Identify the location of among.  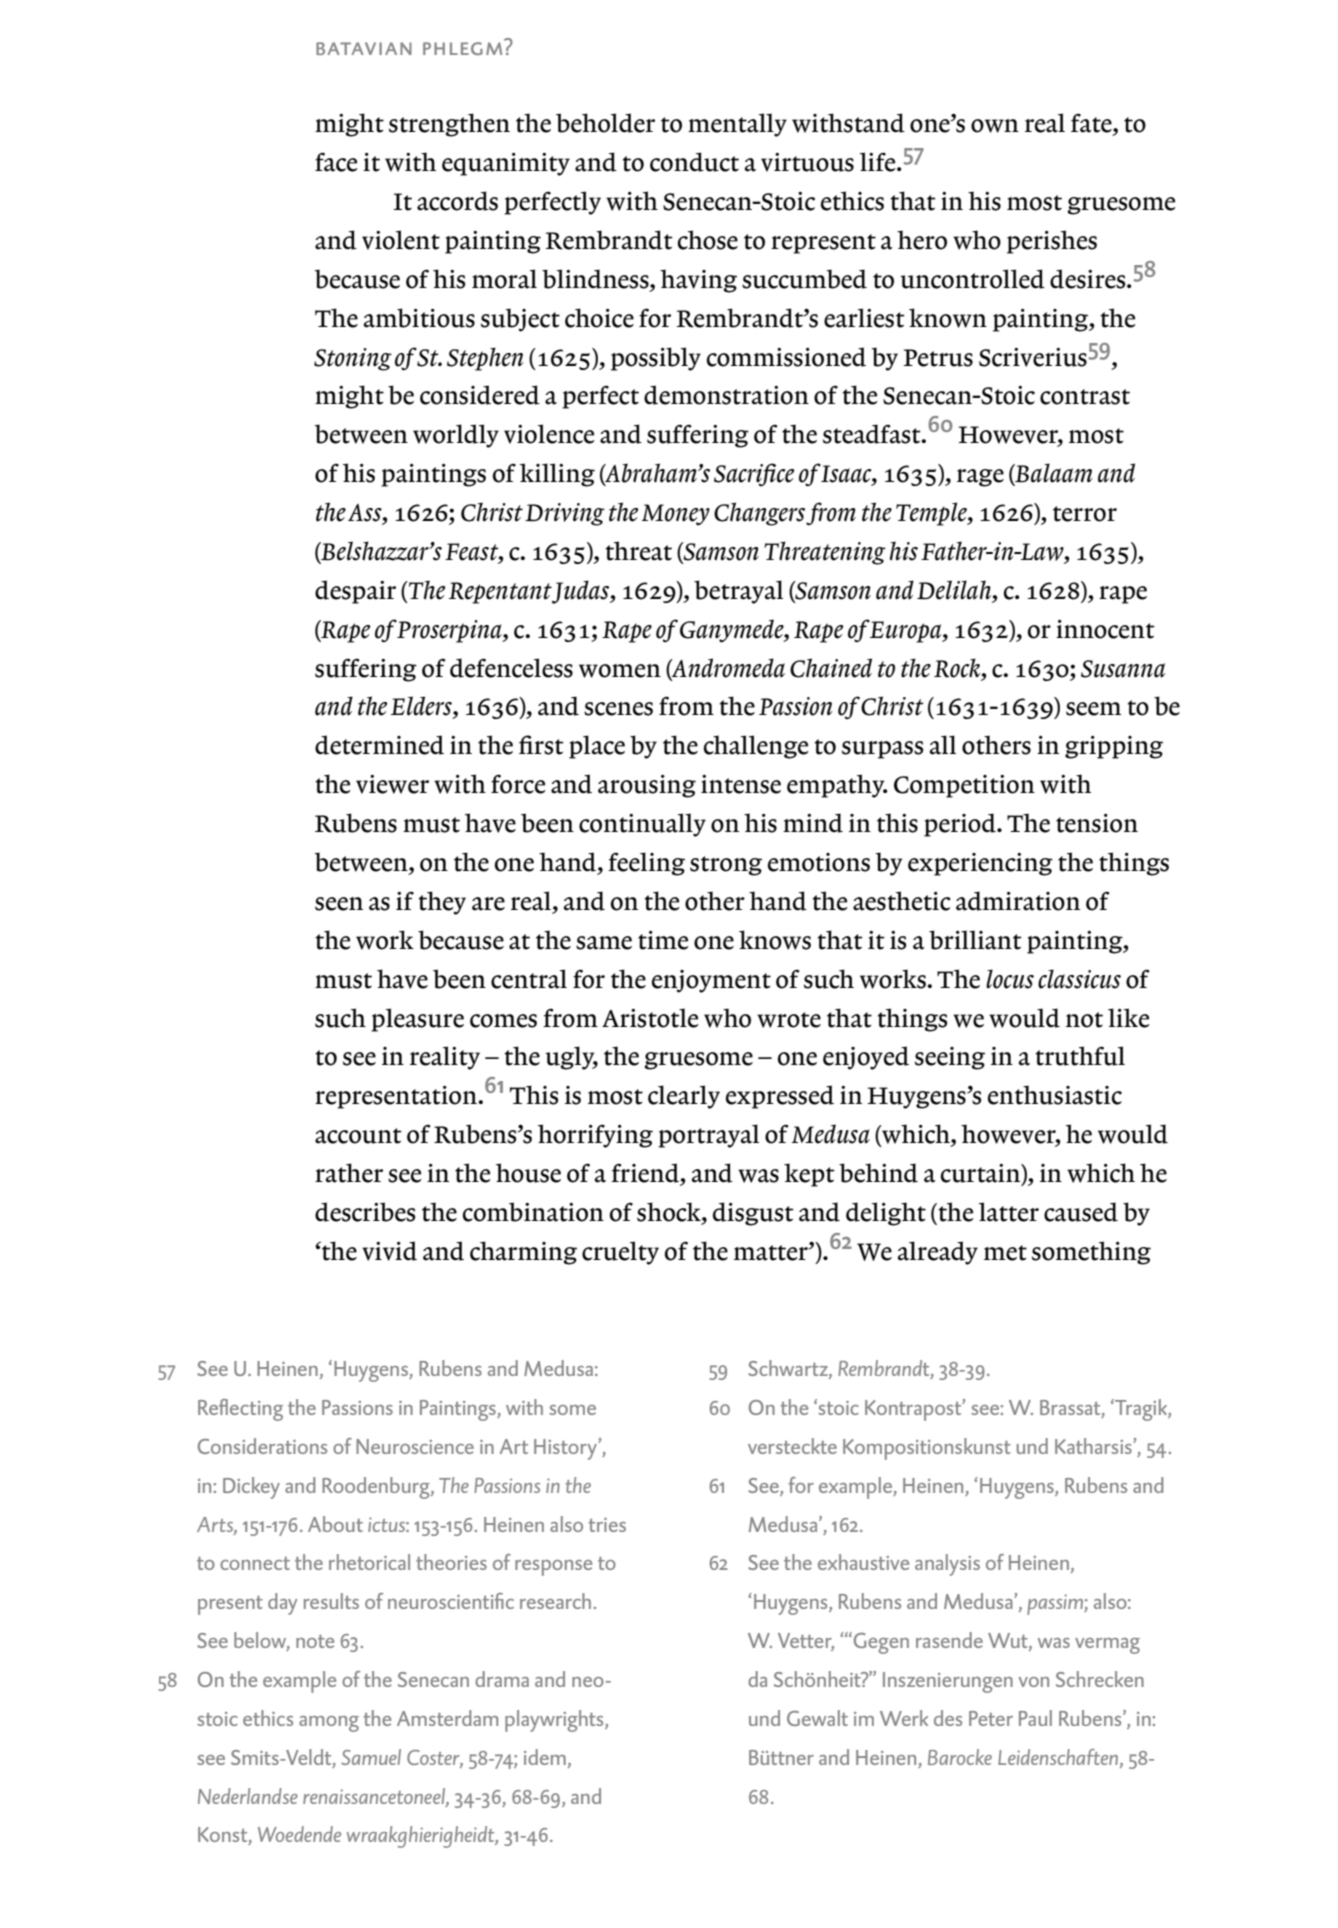
(329, 1724).
